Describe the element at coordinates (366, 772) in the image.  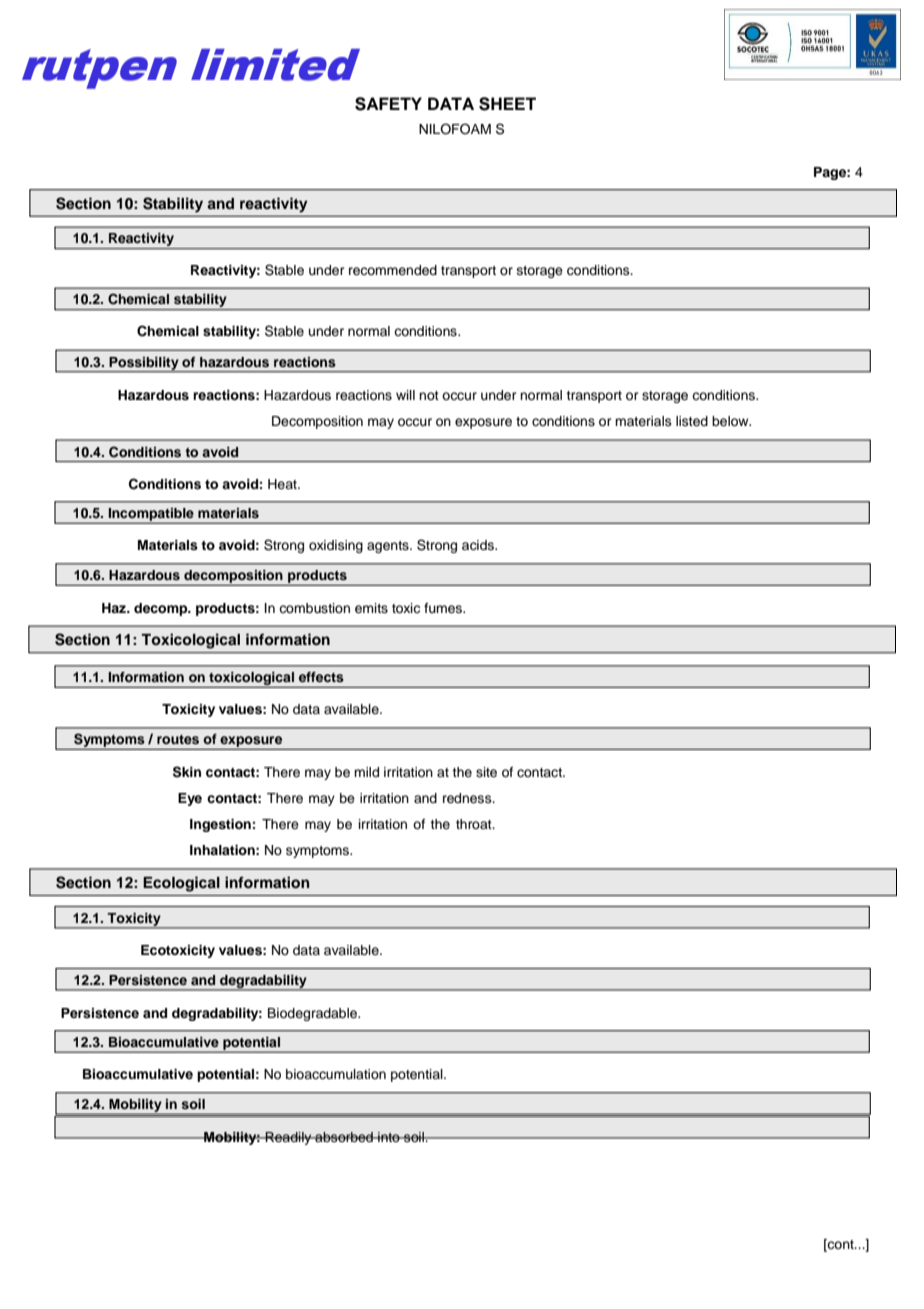
I see `mild` at that location.
